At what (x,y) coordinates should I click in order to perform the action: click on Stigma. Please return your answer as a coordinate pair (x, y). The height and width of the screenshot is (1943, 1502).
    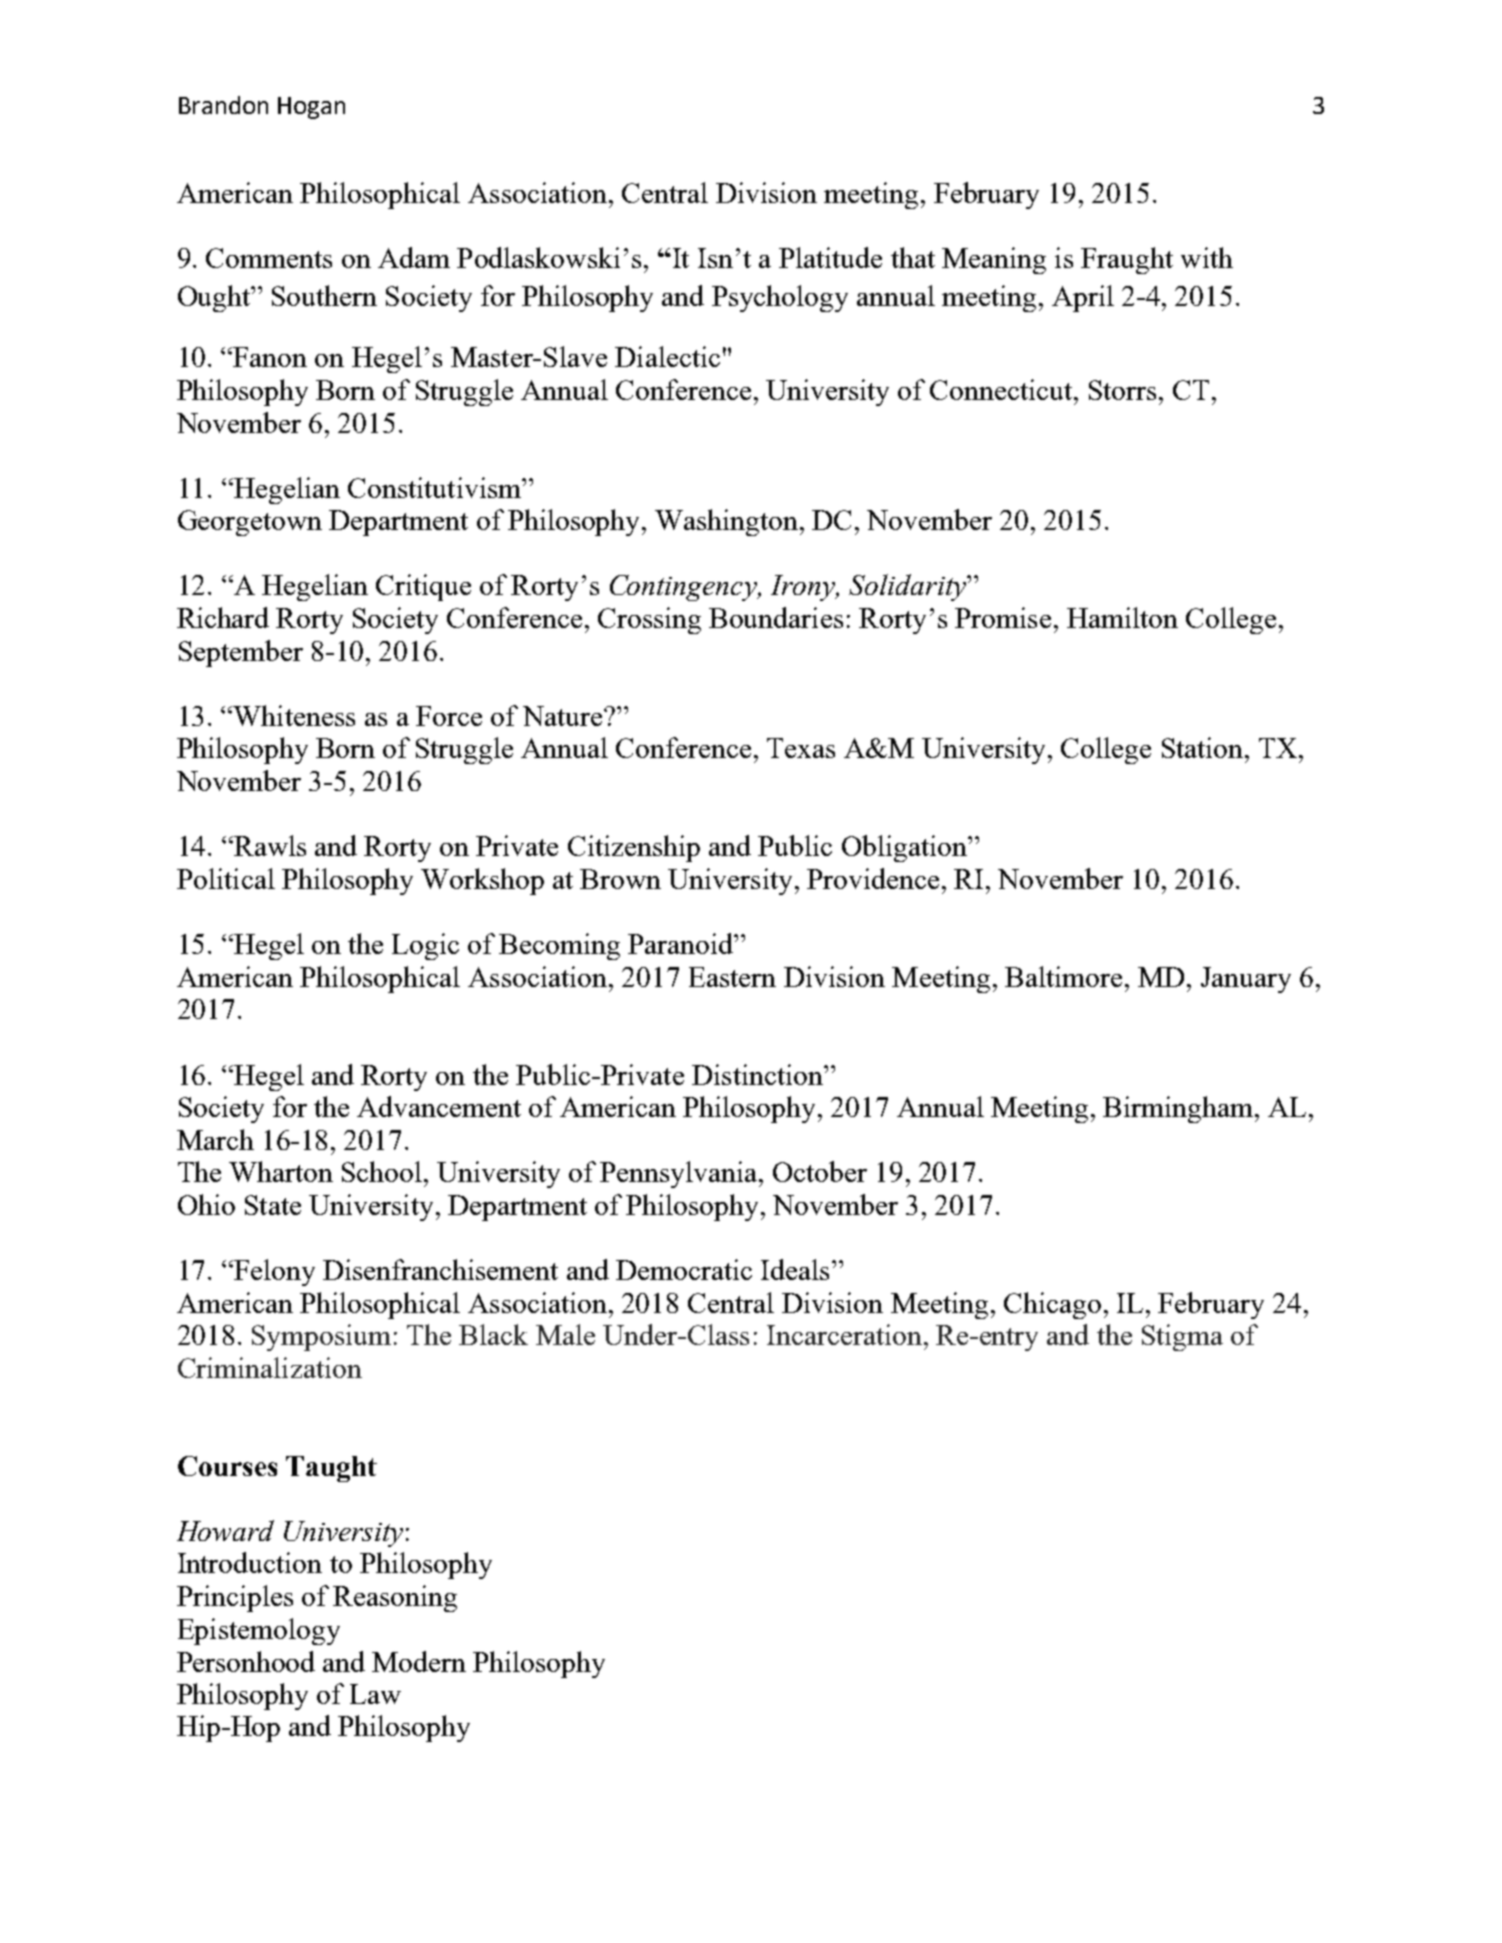
    Looking at the image, I should click on (1182, 1337).
